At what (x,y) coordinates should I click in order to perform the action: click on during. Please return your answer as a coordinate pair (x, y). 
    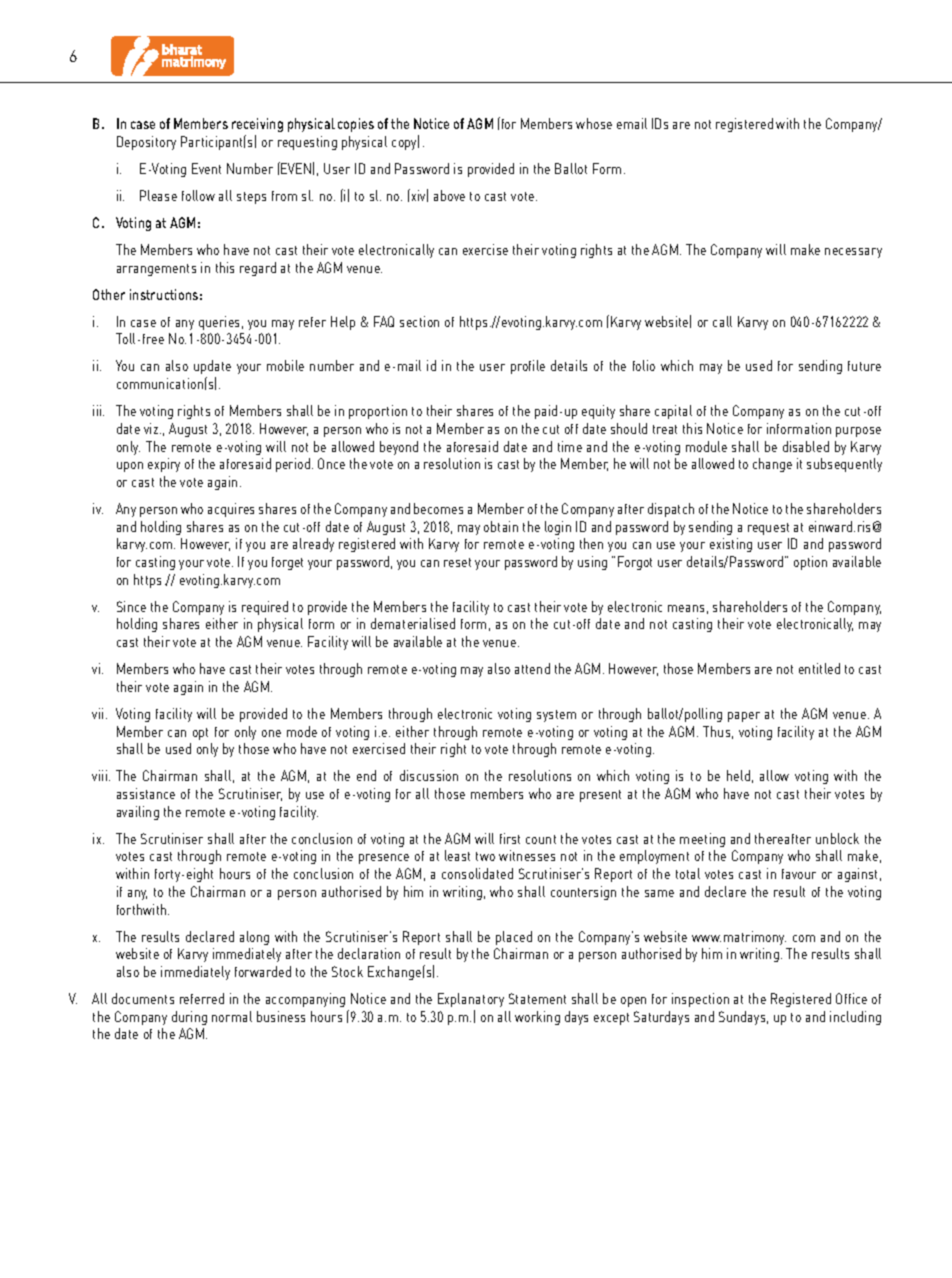
    Looking at the image, I should click on (189, 1018).
